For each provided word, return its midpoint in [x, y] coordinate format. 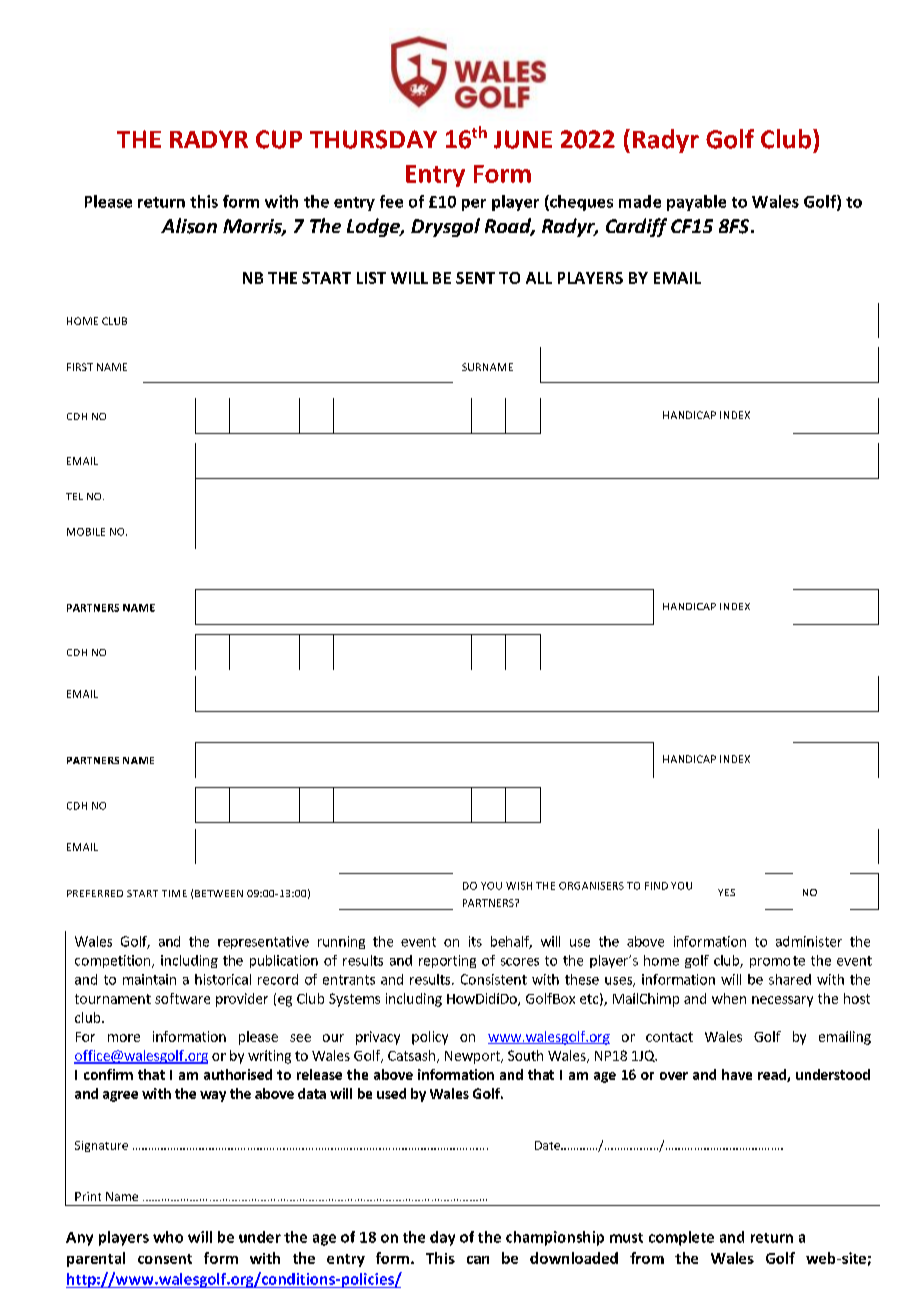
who [168, 1237]
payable [696, 203]
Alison [189, 226]
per [474, 205]
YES [726, 892]
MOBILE [86, 532]
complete [681, 1238]
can [478, 1260]
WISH [519, 886]
